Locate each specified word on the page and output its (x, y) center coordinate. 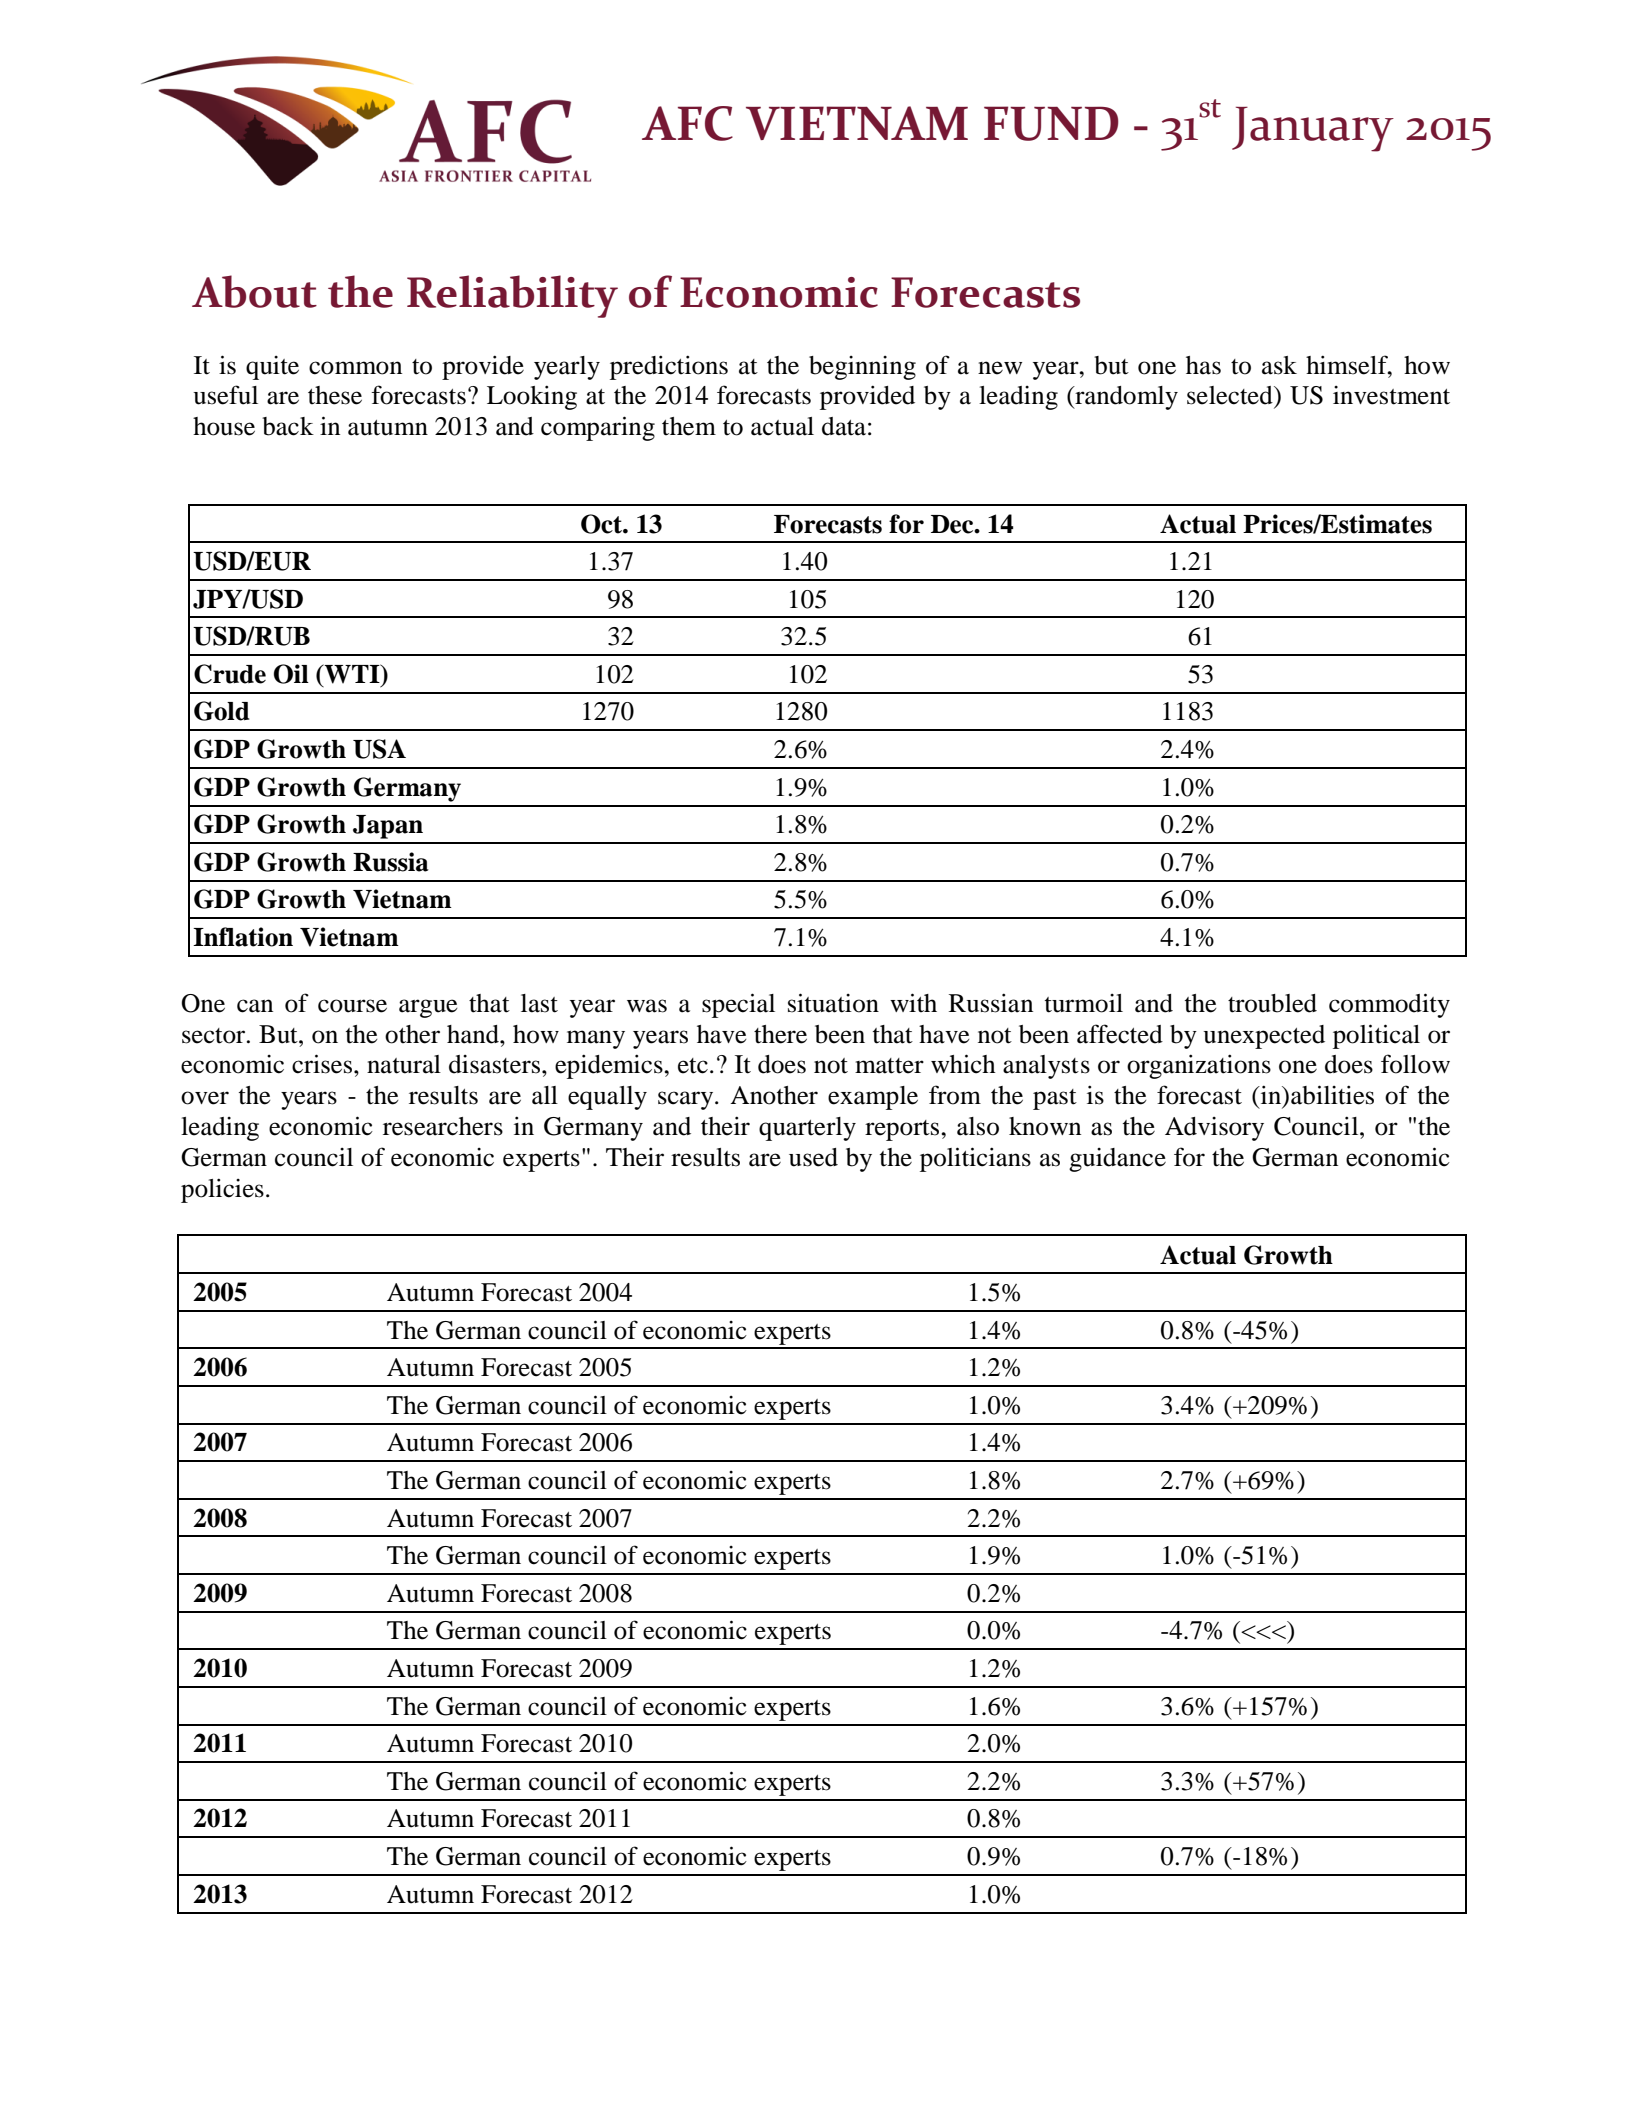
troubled (1272, 1003)
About (254, 291)
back (288, 426)
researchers (443, 1126)
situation (833, 1003)
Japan (388, 827)
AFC (687, 123)
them (689, 426)
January (1313, 129)
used (813, 1157)
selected (1231, 395)
